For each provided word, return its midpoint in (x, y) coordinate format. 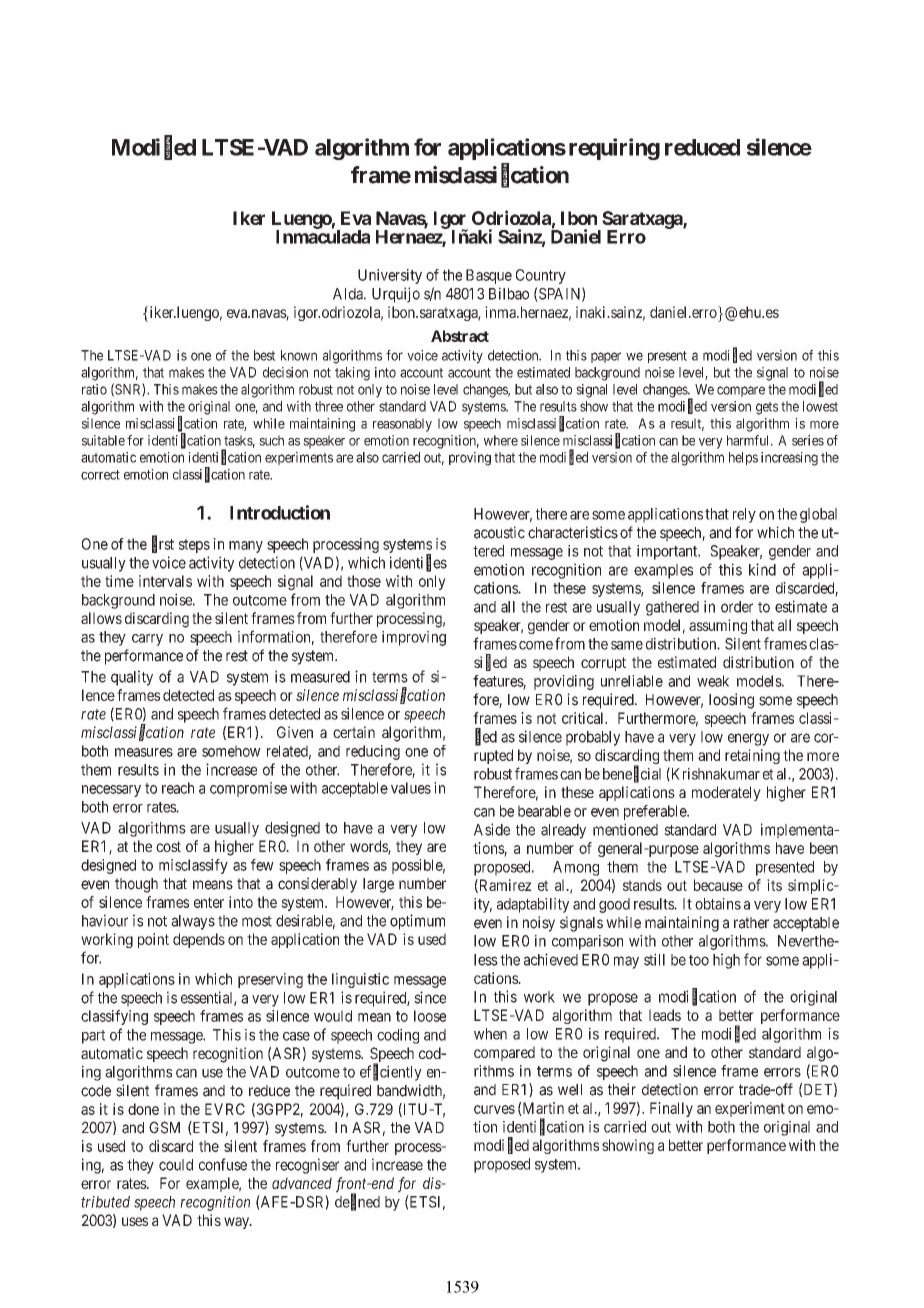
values (411, 788)
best (265, 355)
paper (606, 357)
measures (144, 752)
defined (357, 1202)
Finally (671, 1109)
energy (748, 739)
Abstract (460, 336)
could (176, 1165)
